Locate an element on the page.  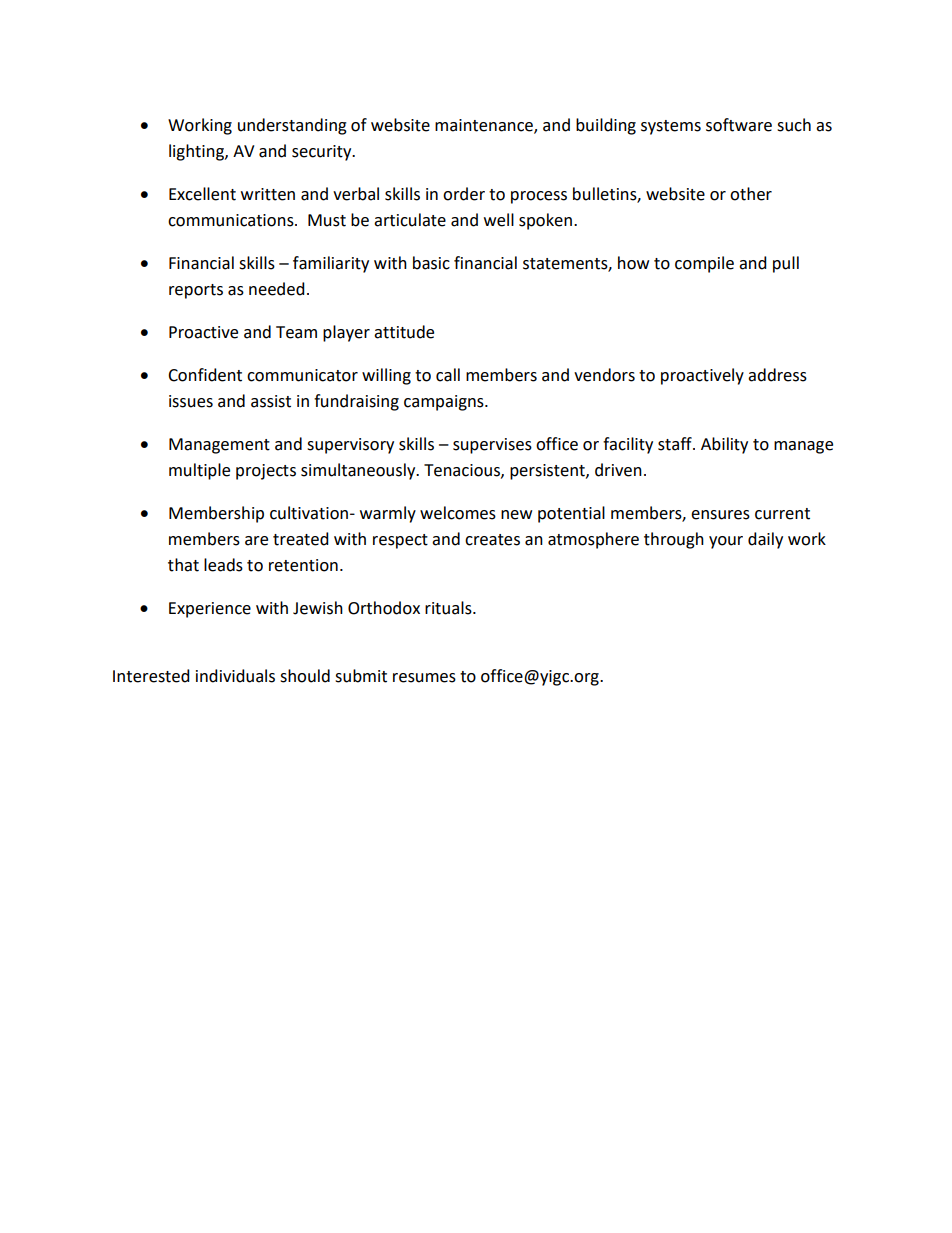
multiple is located at coordinates (199, 471).
